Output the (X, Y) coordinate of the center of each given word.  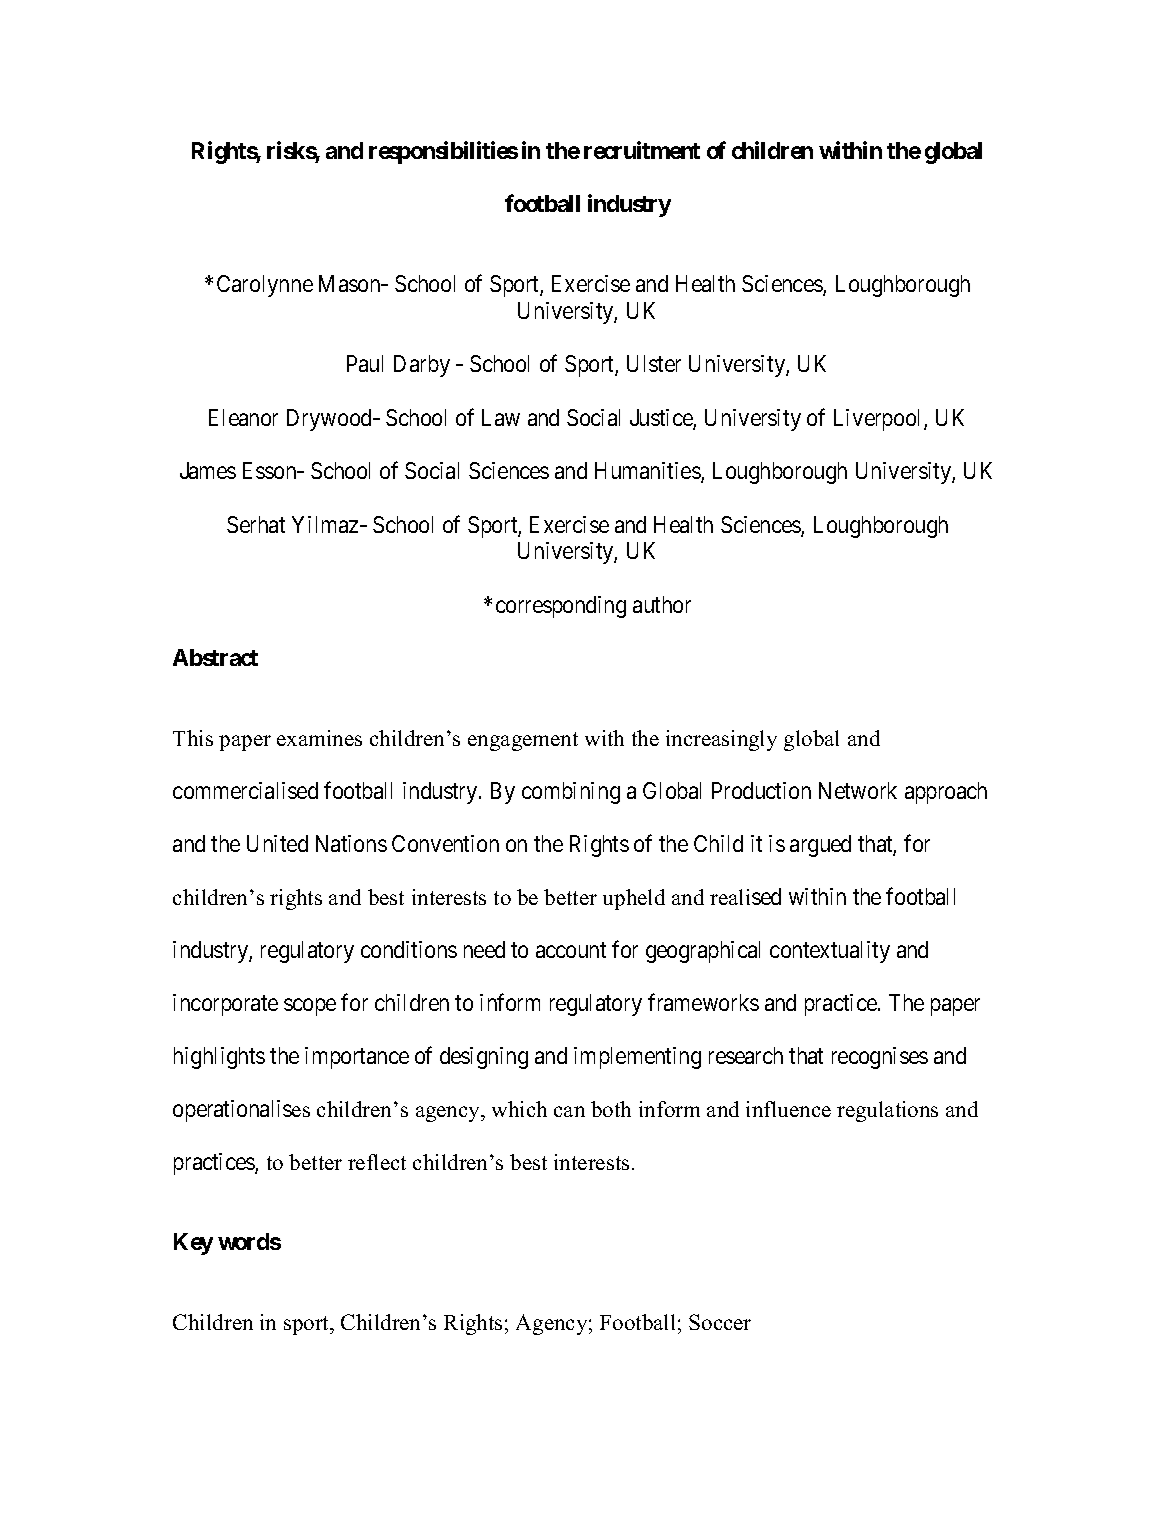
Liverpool (879, 420)
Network (858, 790)
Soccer (720, 1322)
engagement (523, 741)
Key (193, 1244)
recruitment (642, 150)
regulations (887, 1111)
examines (319, 738)
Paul (365, 363)
